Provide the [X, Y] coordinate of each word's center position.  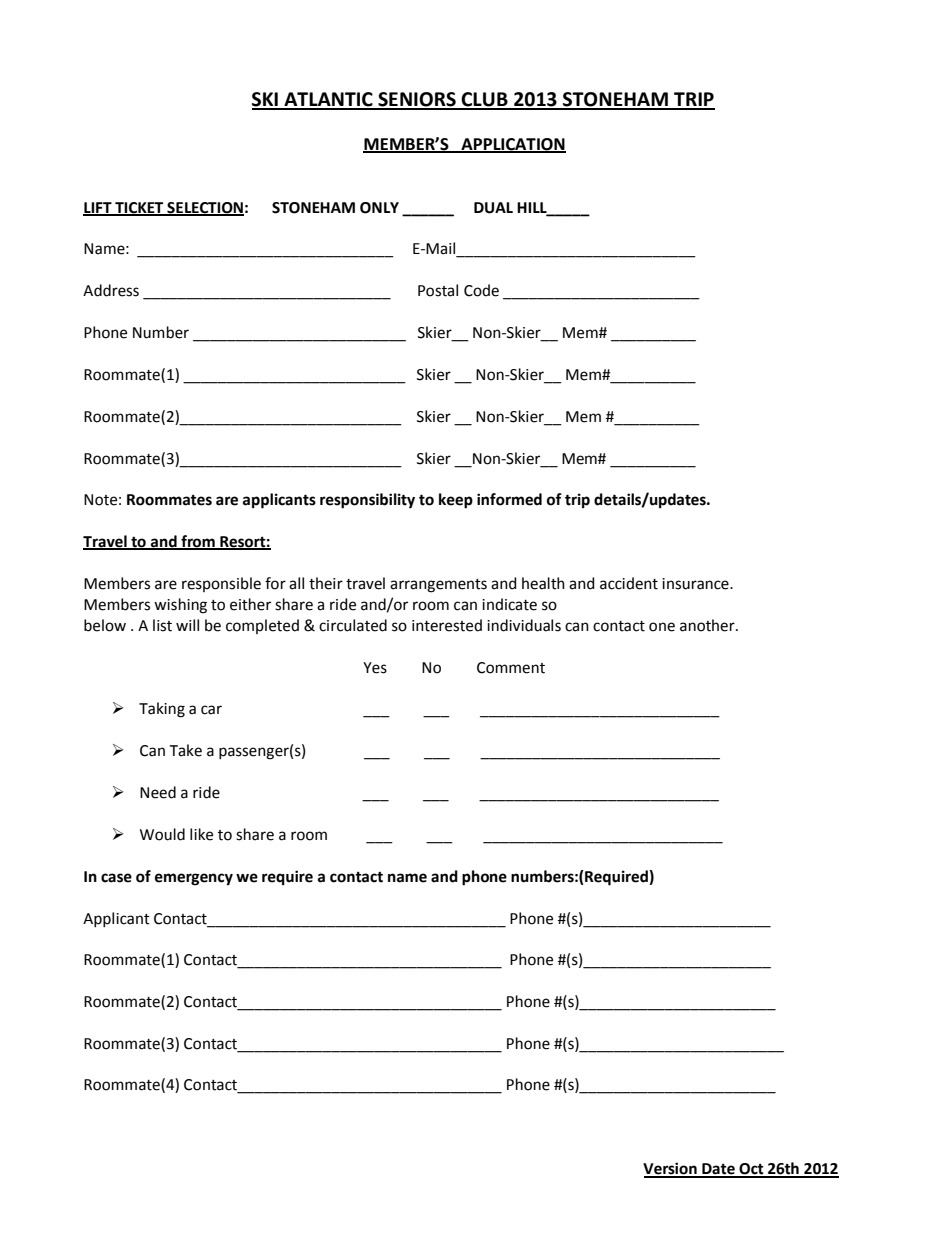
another [708, 625]
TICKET [139, 208]
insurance [696, 584]
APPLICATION [512, 145]
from [198, 542]
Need [158, 792]
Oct [751, 1170]
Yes [375, 668]
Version [671, 1169]
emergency [194, 879]
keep [456, 501]
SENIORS [417, 100]
